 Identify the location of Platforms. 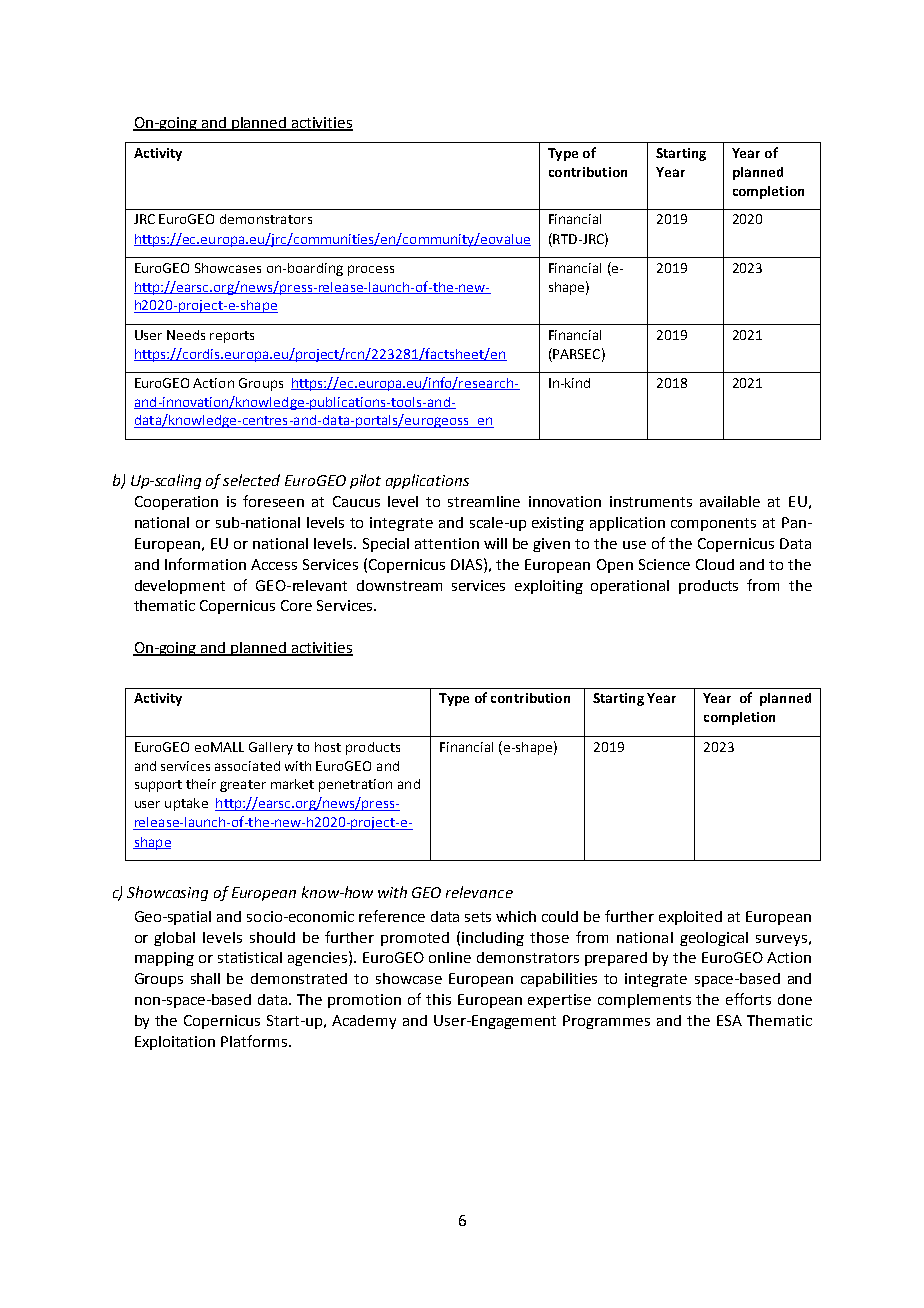
(255, 1041).
